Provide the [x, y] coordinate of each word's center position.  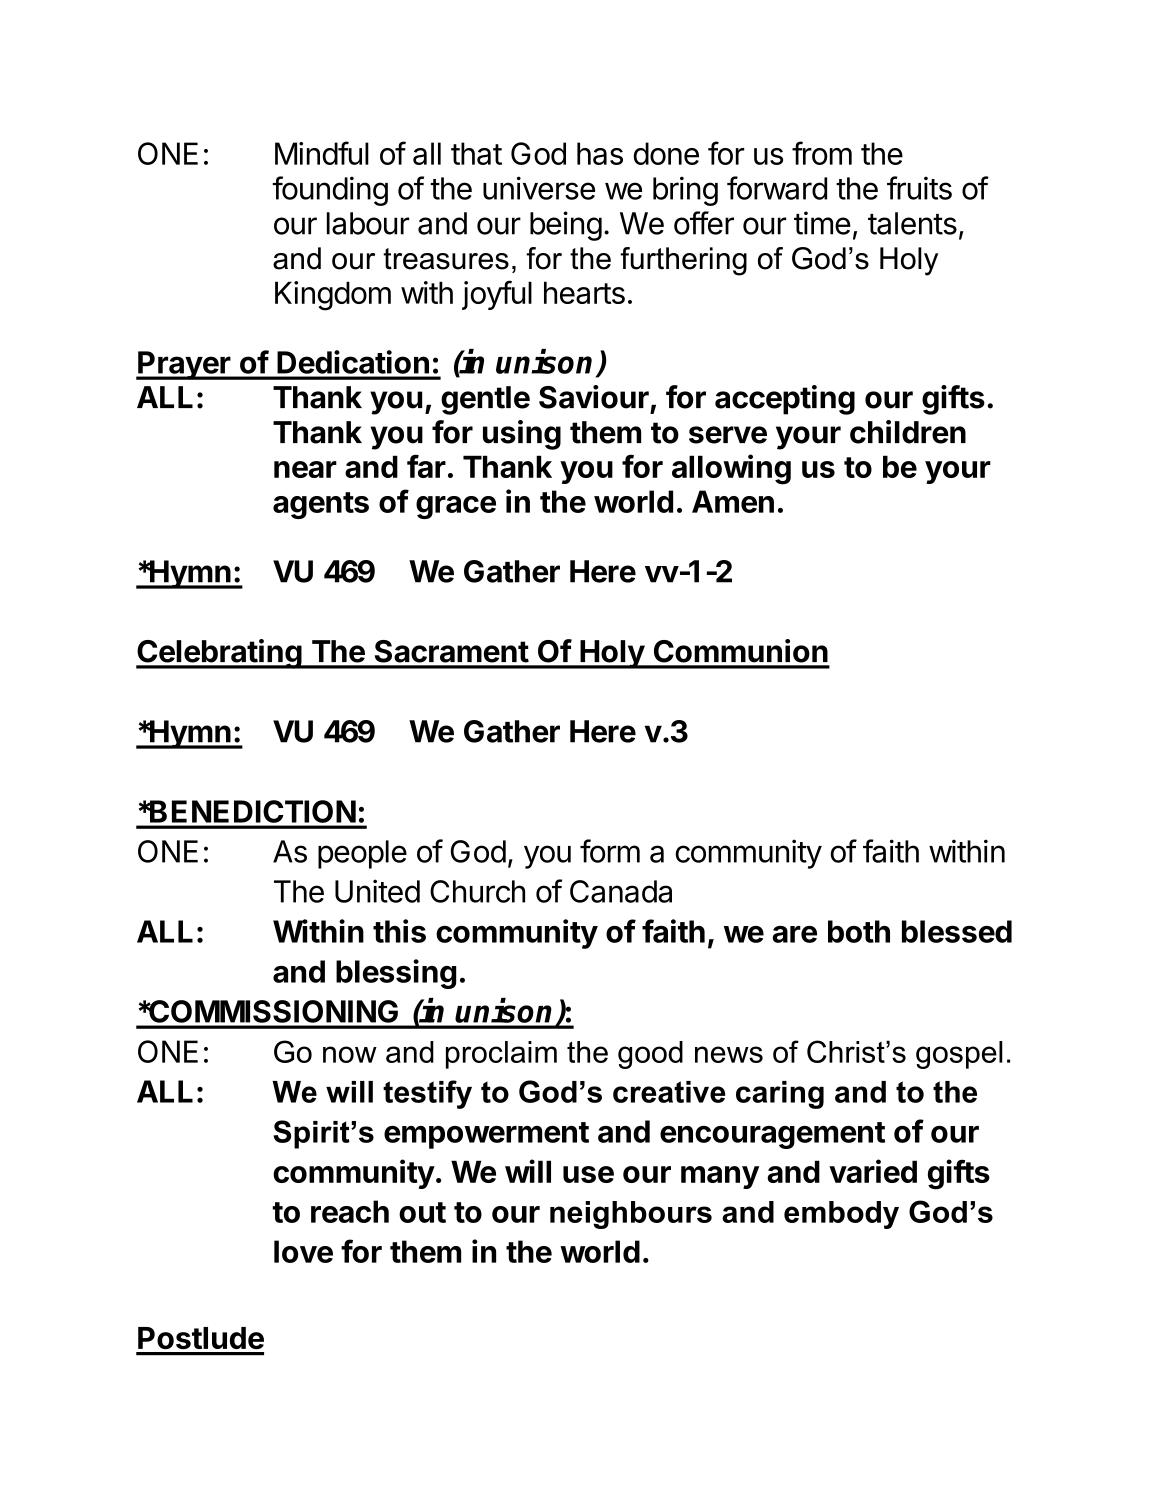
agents [321, 505]
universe [539, 188]
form [610, 851]
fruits [919, 188]
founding [330, 191]
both [859, 931]
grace [456, 507]
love [303, 1251]
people [362, 854]
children [908, 432]
